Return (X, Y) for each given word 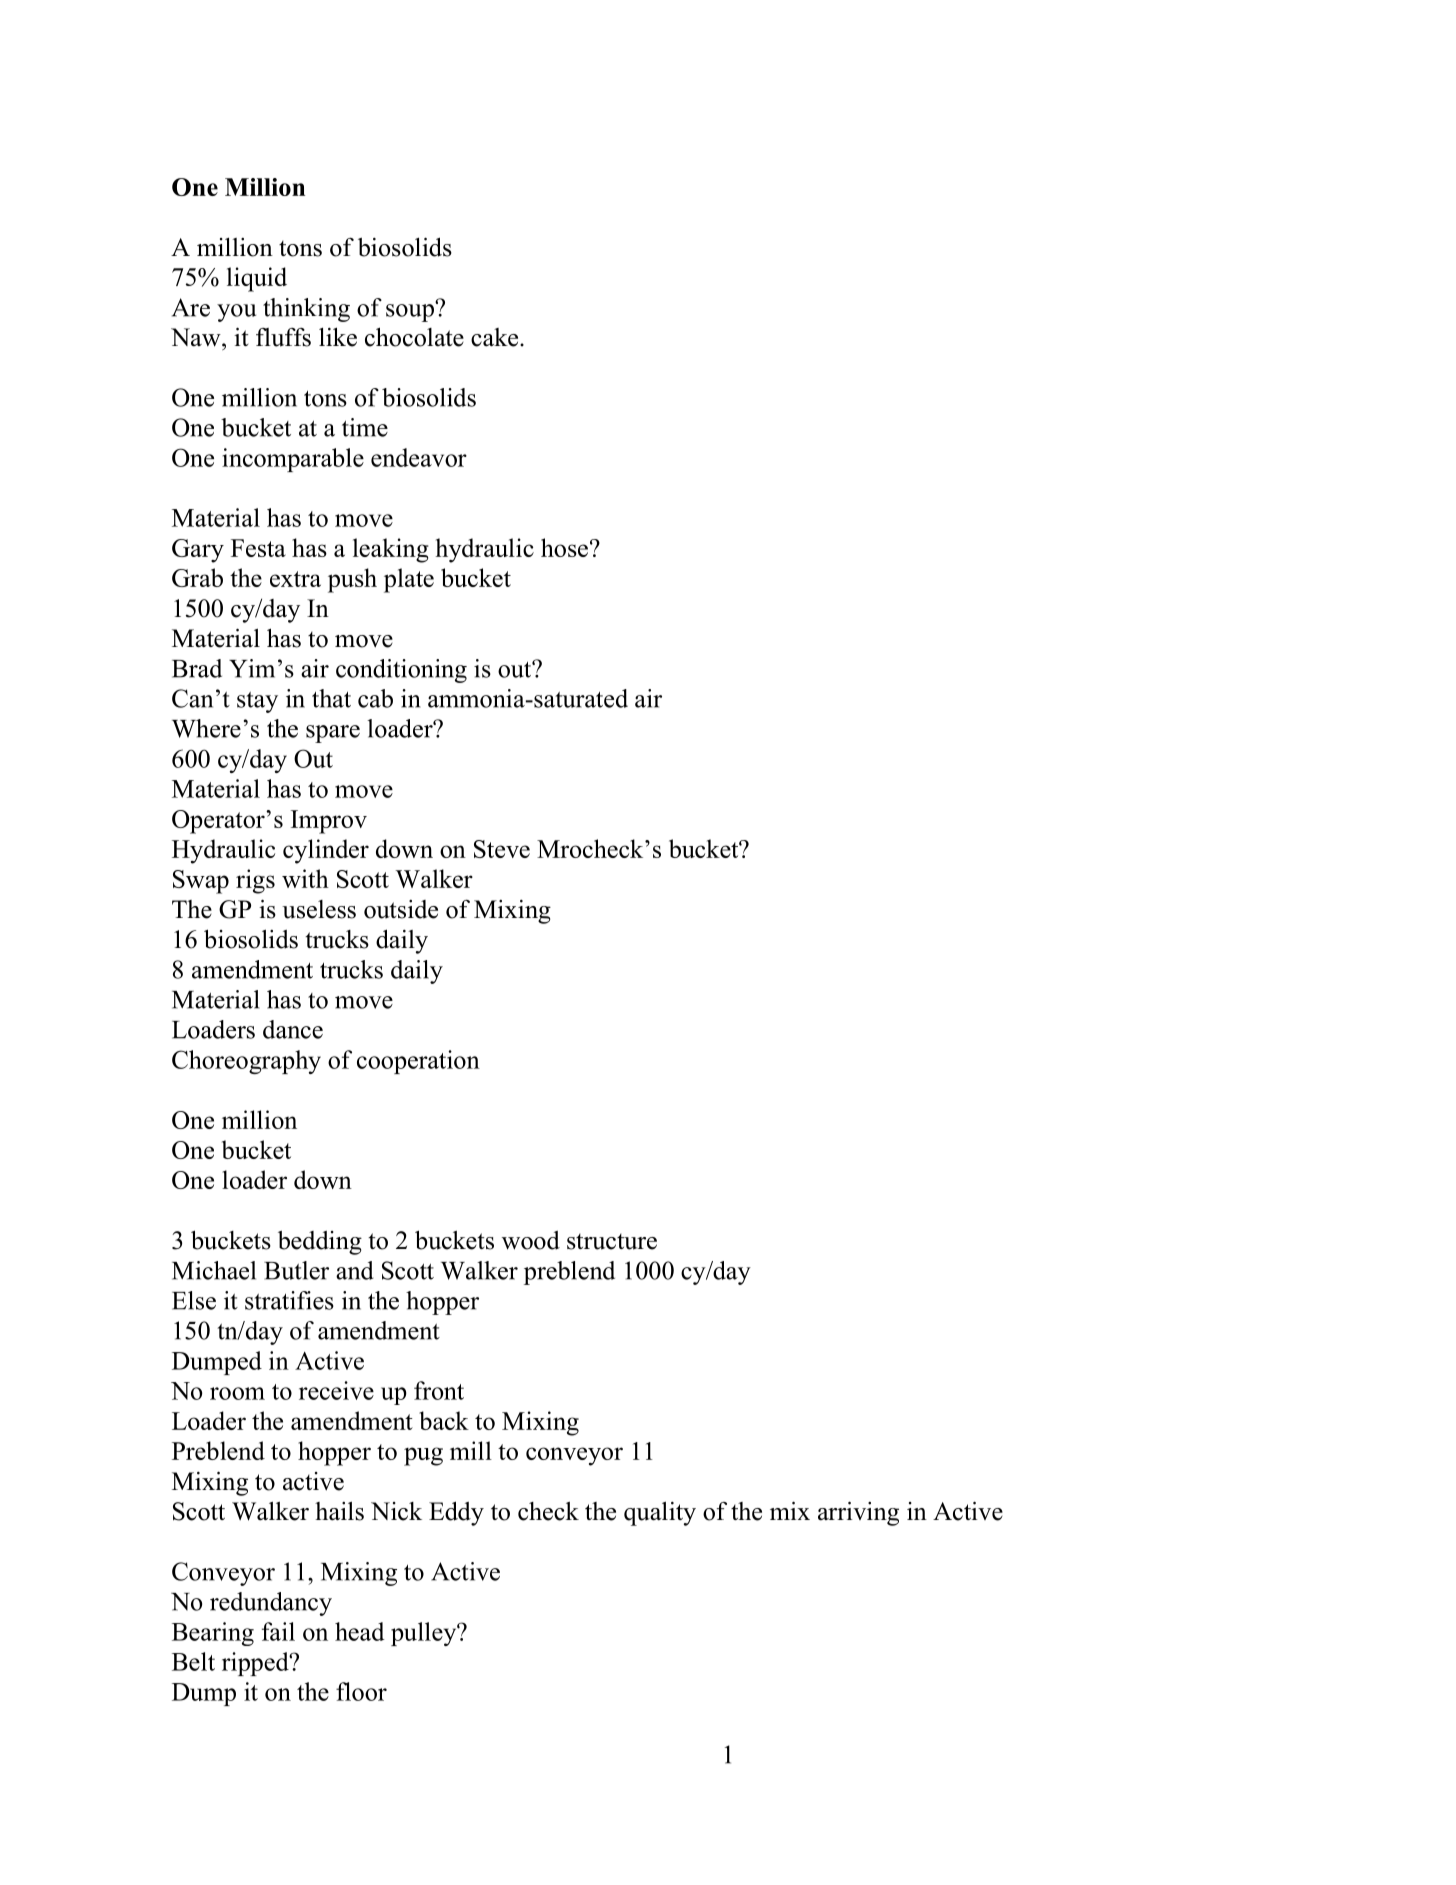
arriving (858, 1513)
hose (564, 547)
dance (293, 1029)
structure (612, 1242)
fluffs (283, 337)
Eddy (456, 1513)
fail (278, 1631)
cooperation (418, 1062)
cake (496, 337)
